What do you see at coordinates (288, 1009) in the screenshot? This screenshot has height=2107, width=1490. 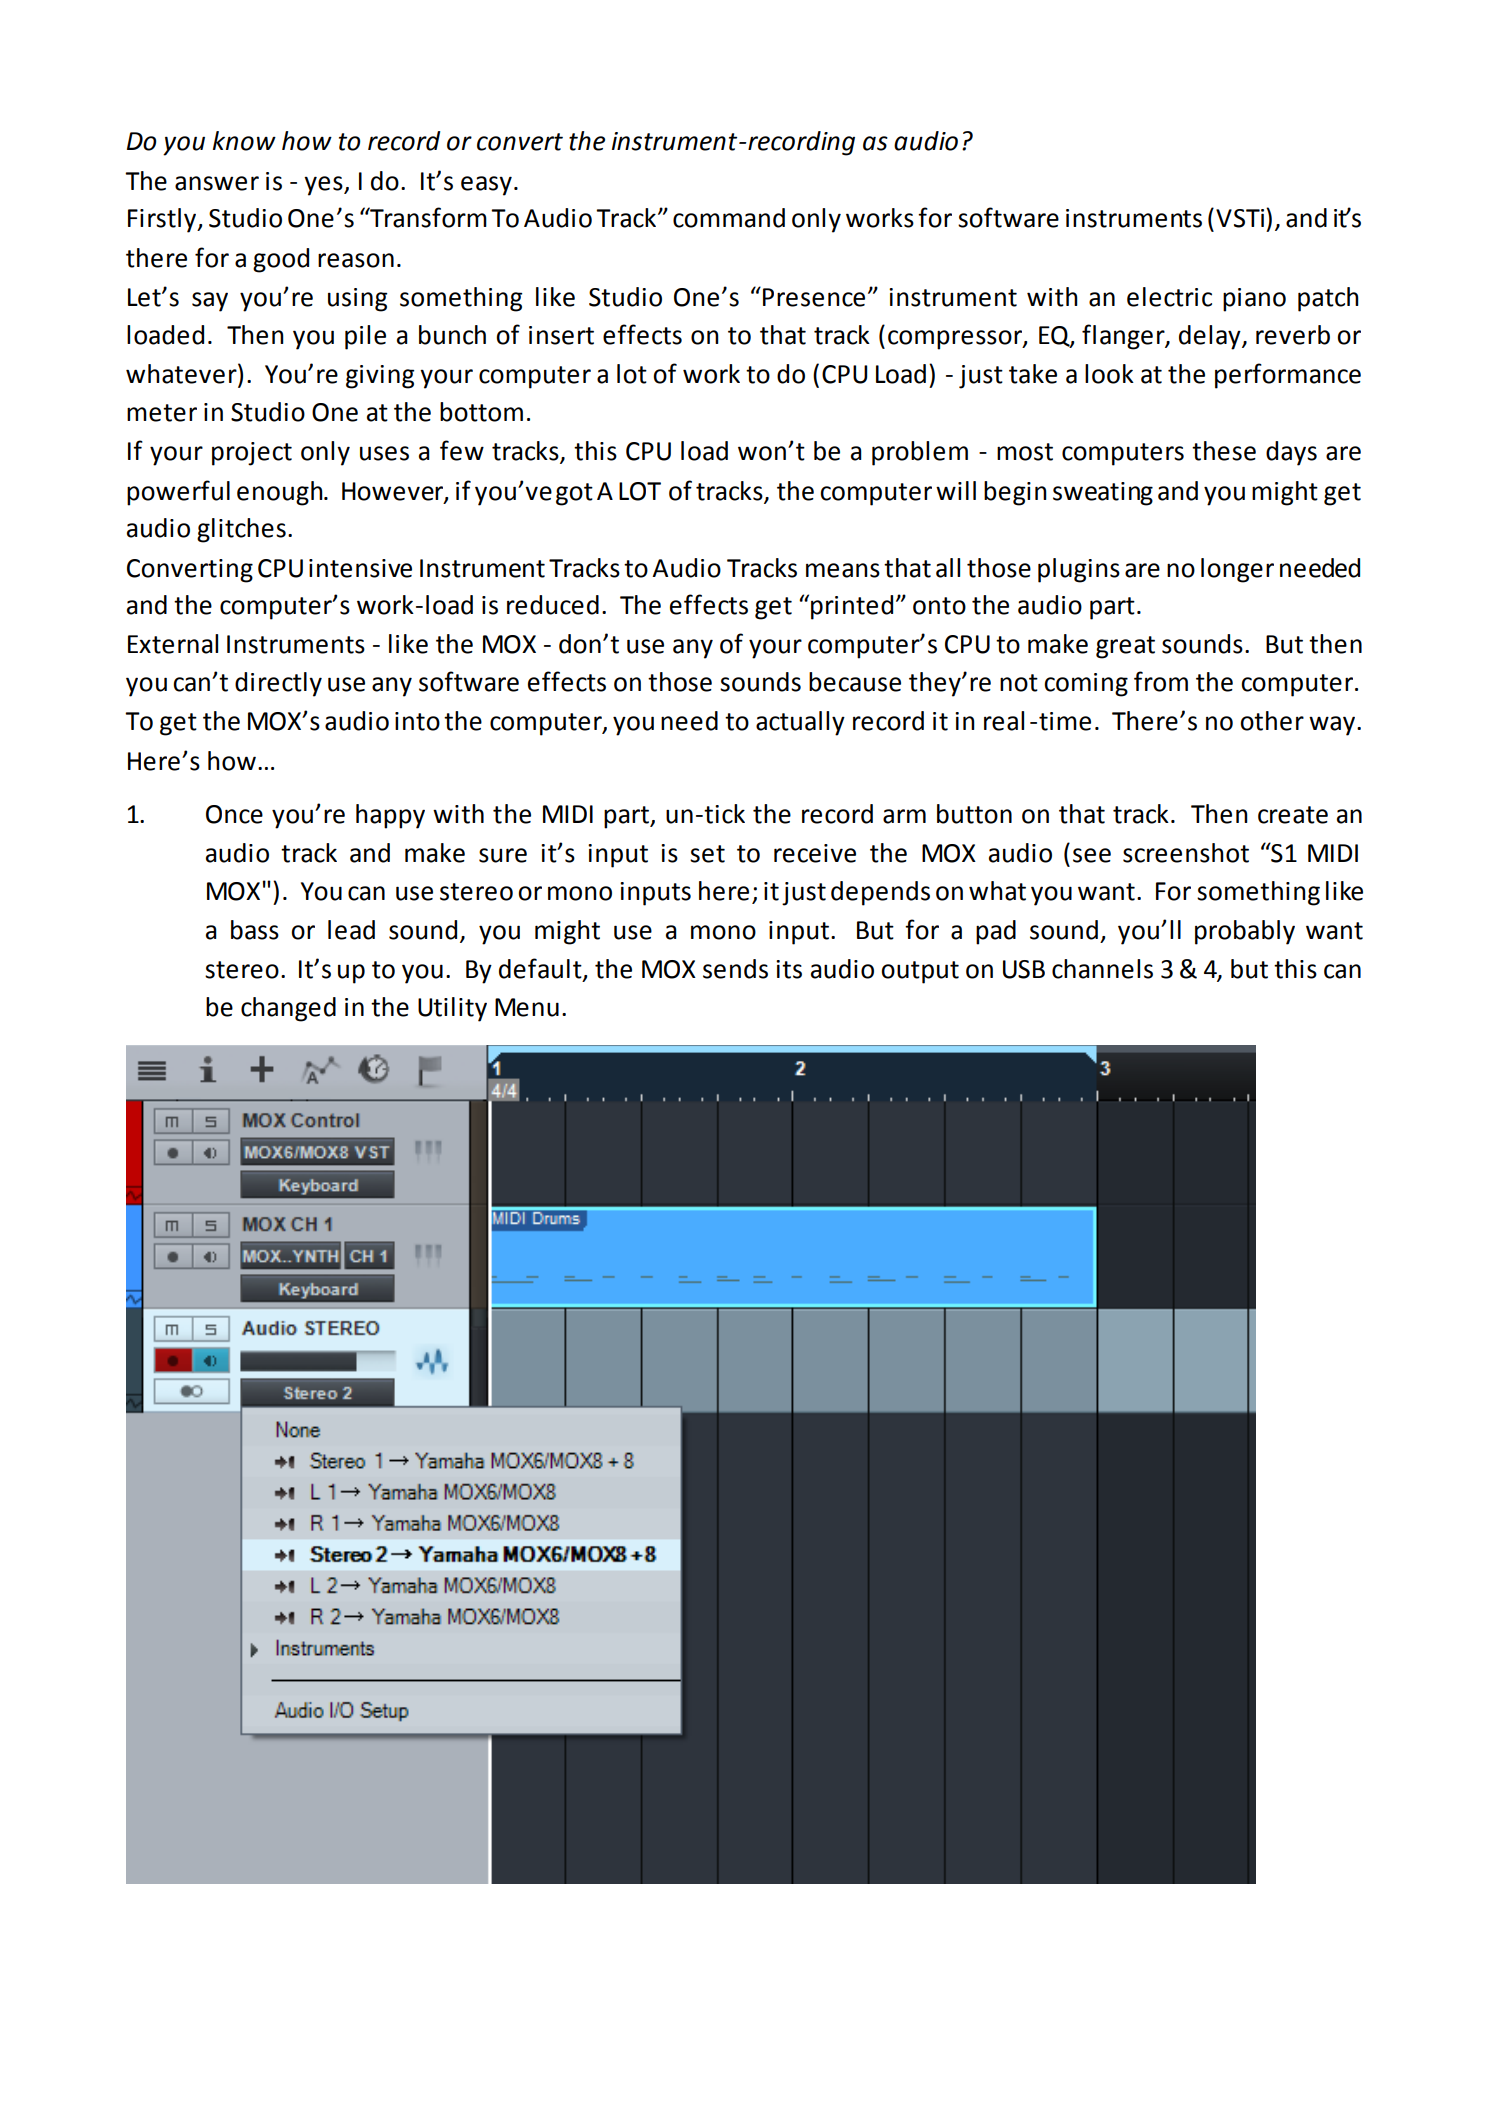 I see `changed` at bounding box center [288, 1009].
